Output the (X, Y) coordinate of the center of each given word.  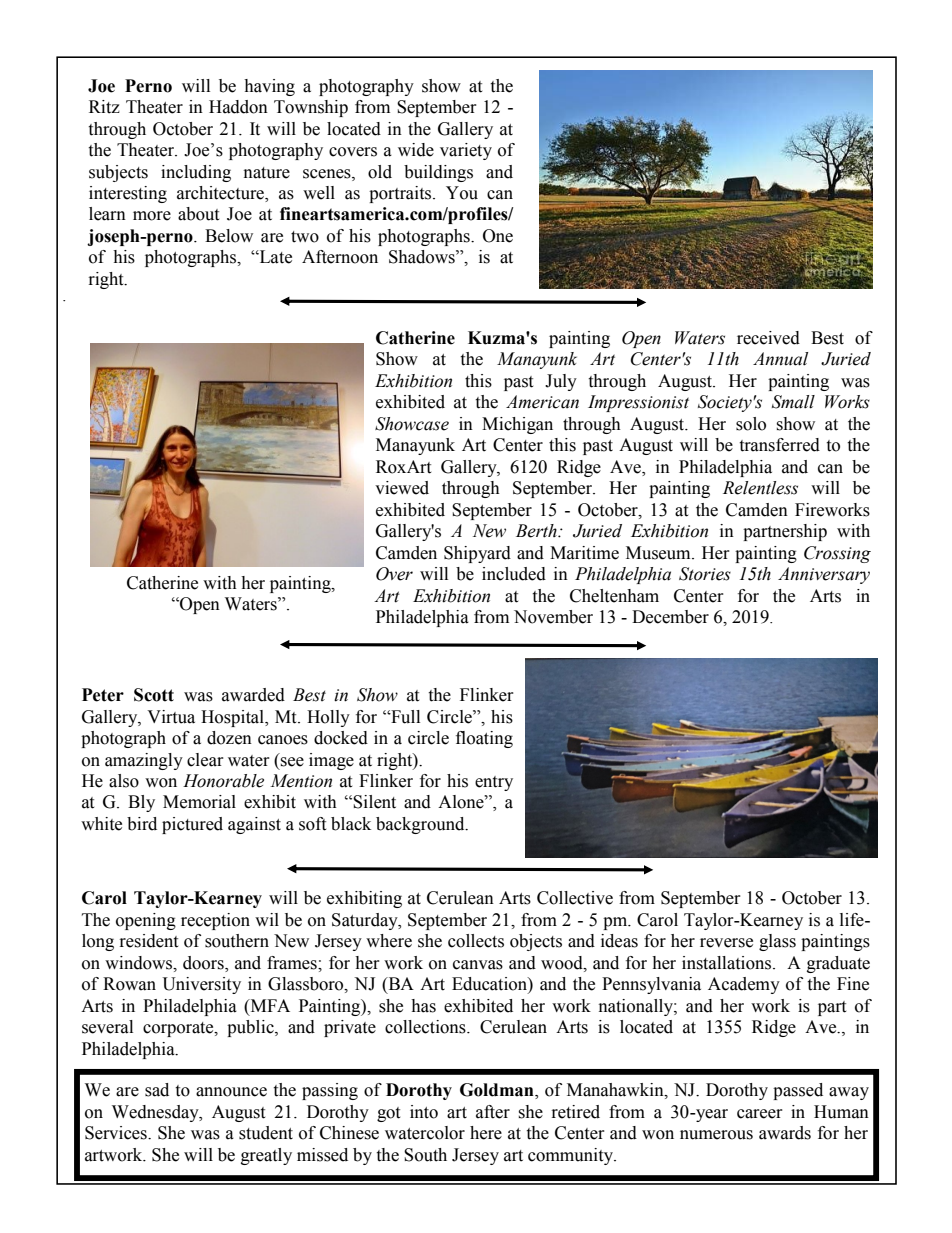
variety (466, 151)
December (670, 617)
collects (476, 941)
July (561, 382)
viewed (402, 488)
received (768, 338)
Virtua (171, 717)
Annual (780, 359)
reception (215, 921)
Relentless (760, 488)
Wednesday (156, 1113)
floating (484, 739)
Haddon (238, 107)
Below (229, 236)
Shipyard (477, 554)
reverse (726, 943)
